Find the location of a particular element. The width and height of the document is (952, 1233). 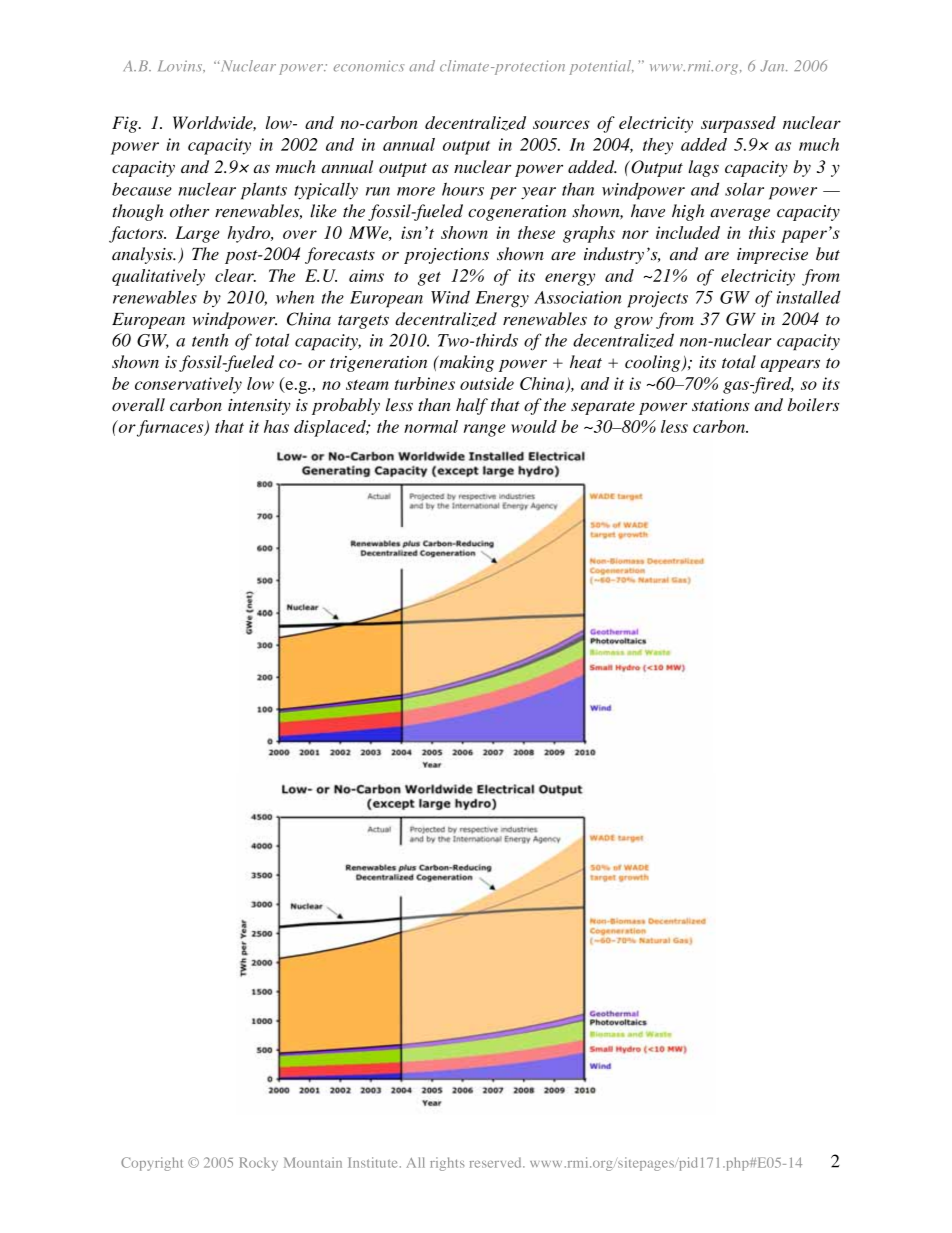

boilers is located at coordinates (813, 405).
